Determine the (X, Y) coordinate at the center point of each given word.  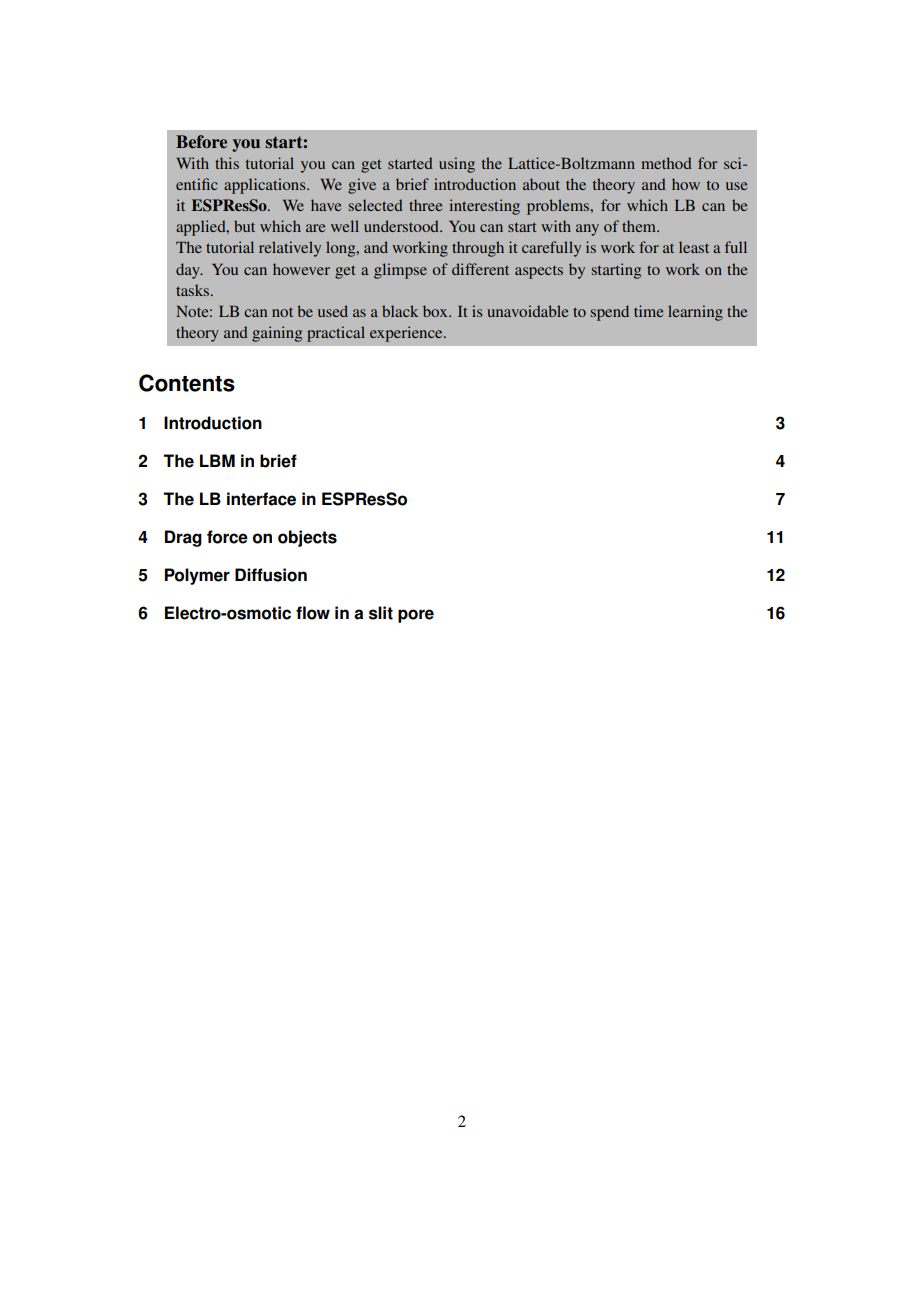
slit (381, 613)
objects (307, 538)
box (436, 311)
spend (610, 313)
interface (261, 499)
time (648, 311)
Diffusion (271, 575)
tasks (194, 290)
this (227, 163)
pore (416, 616)
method (666, 163)
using (457, 165)
